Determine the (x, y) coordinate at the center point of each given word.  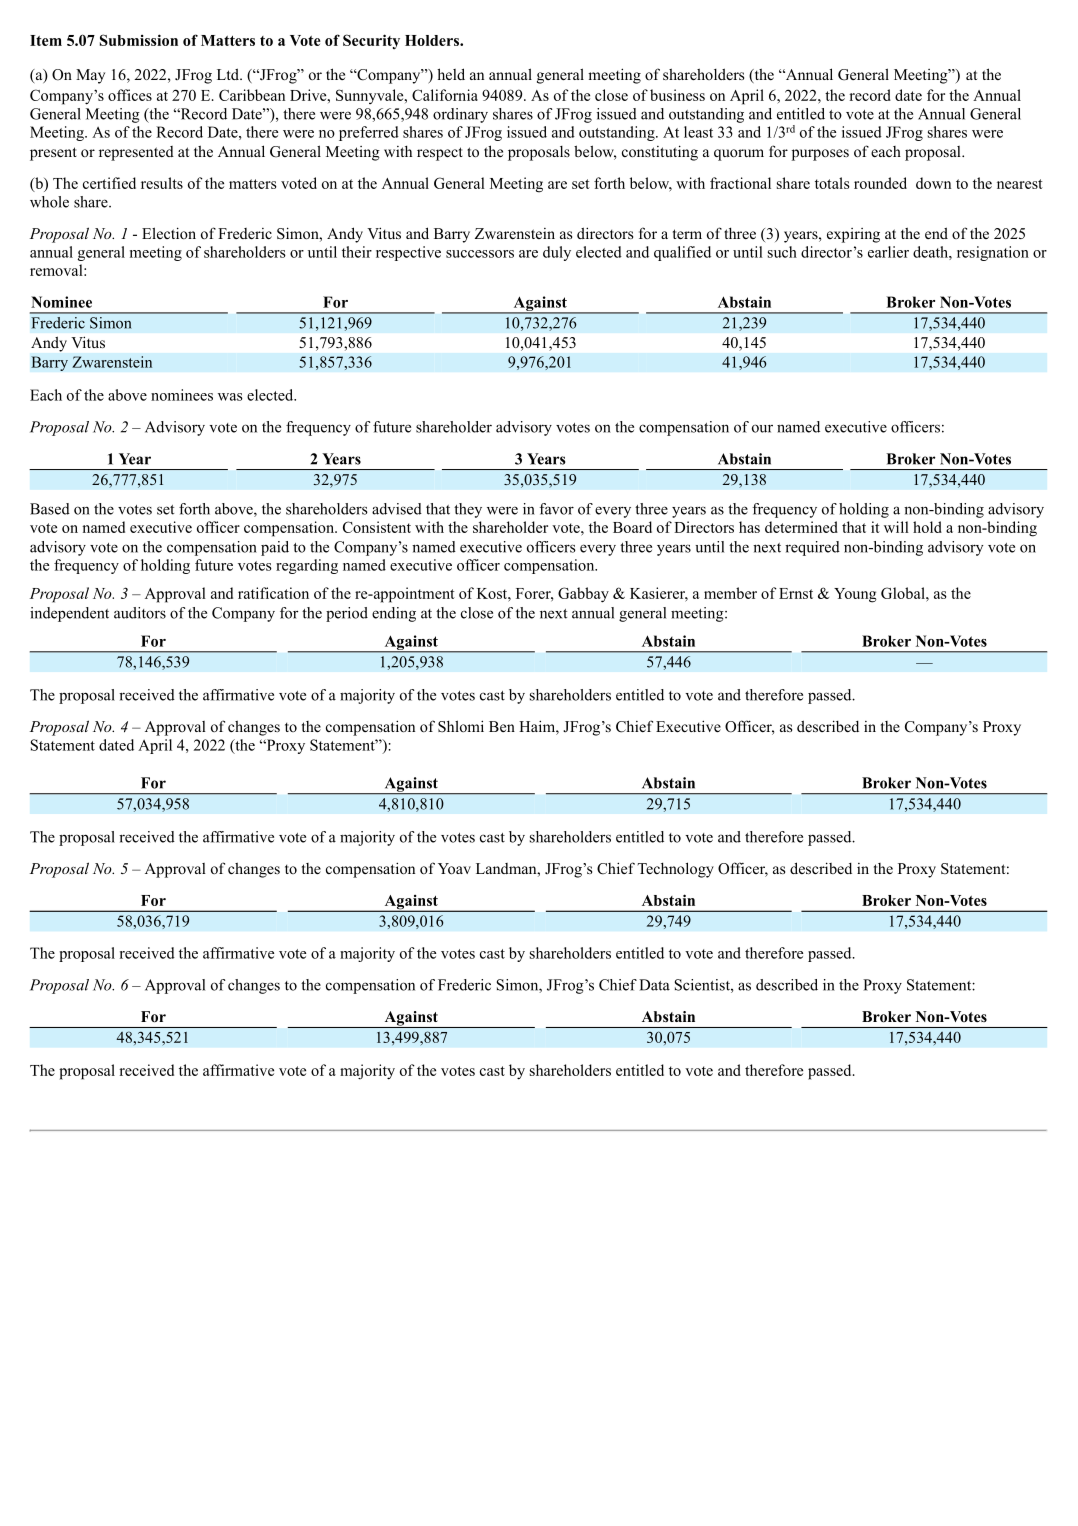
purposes (820, 155)
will (896, 527)
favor (556, 509)
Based (50, 509)
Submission (139, 40)
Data (654, 985)
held (451, 74)
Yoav (454, 868)
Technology (675, 870)
